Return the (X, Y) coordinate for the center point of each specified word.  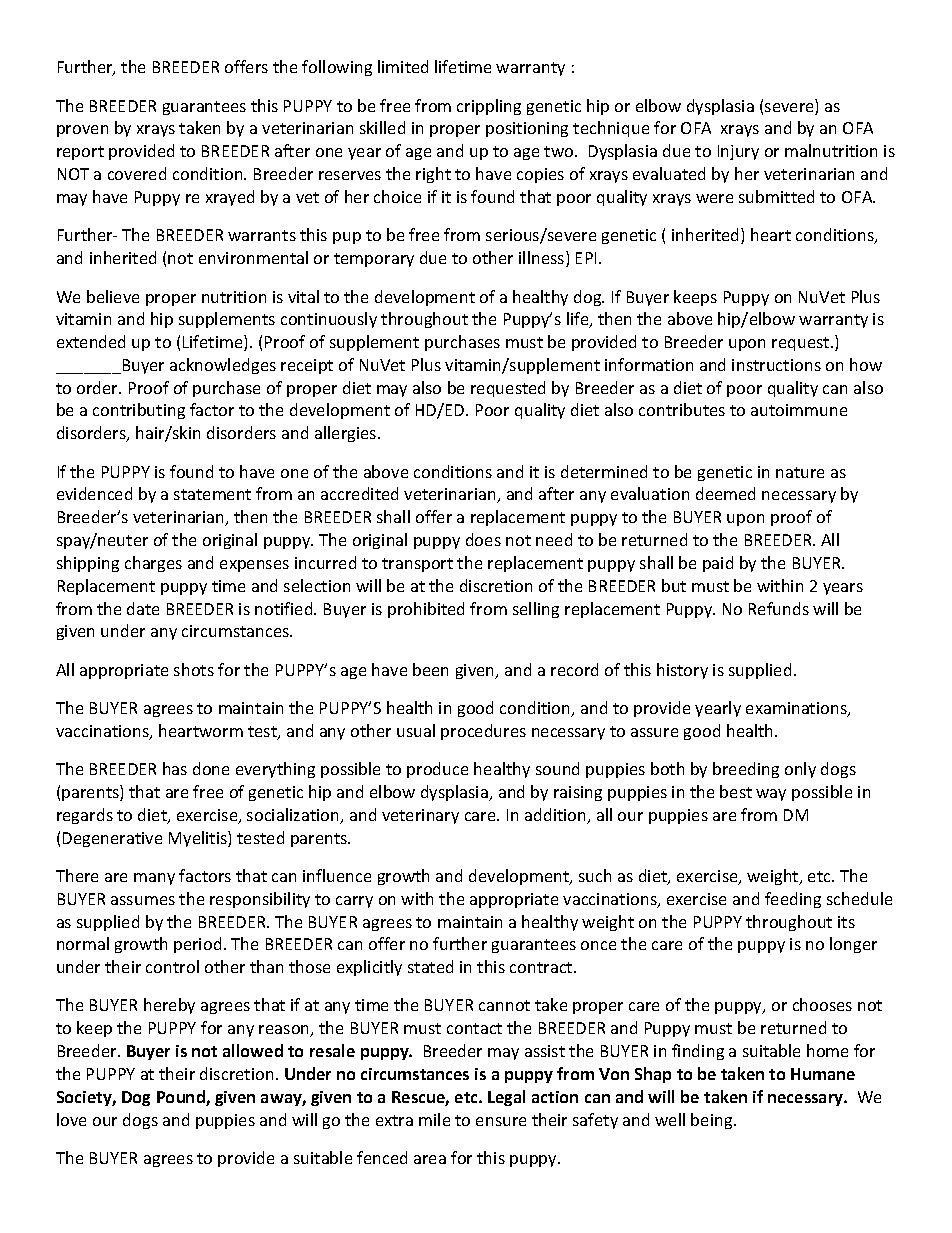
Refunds (779, 608)
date (143, 608)
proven (82, 131)
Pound (182, 1098)
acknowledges (223, 366)
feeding (793, 900)
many (154, 879)
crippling (489, 107)
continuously (329, 320)
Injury (738, 152)
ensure (501, 1121)
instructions (776, 365)
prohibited (426, 610)
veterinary (420, 816)
